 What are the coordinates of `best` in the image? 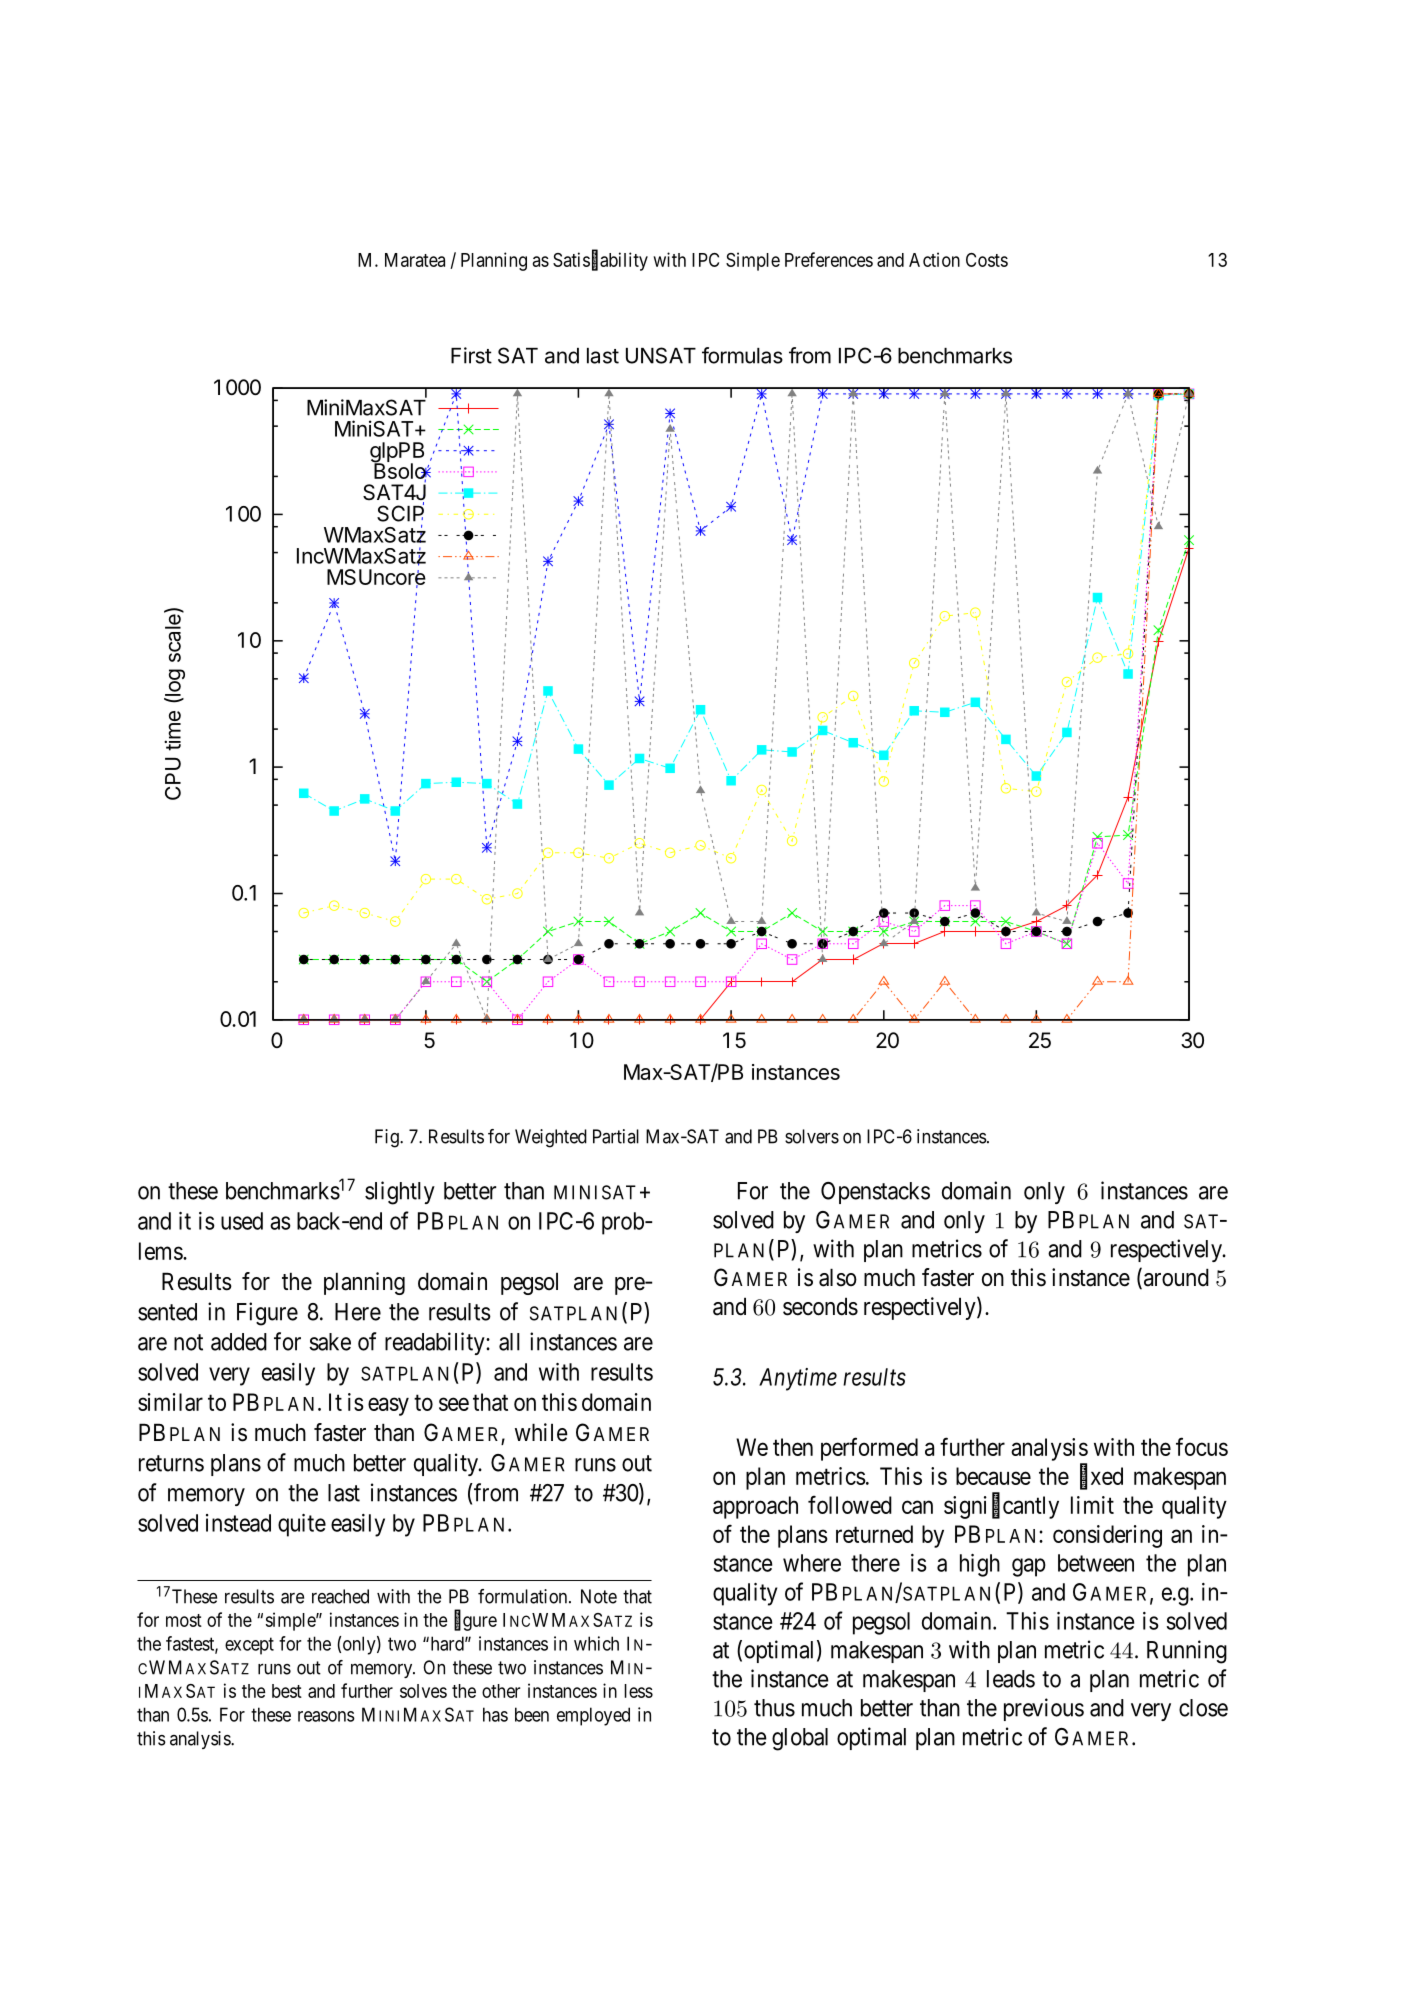 It's located at (287, 1691).
